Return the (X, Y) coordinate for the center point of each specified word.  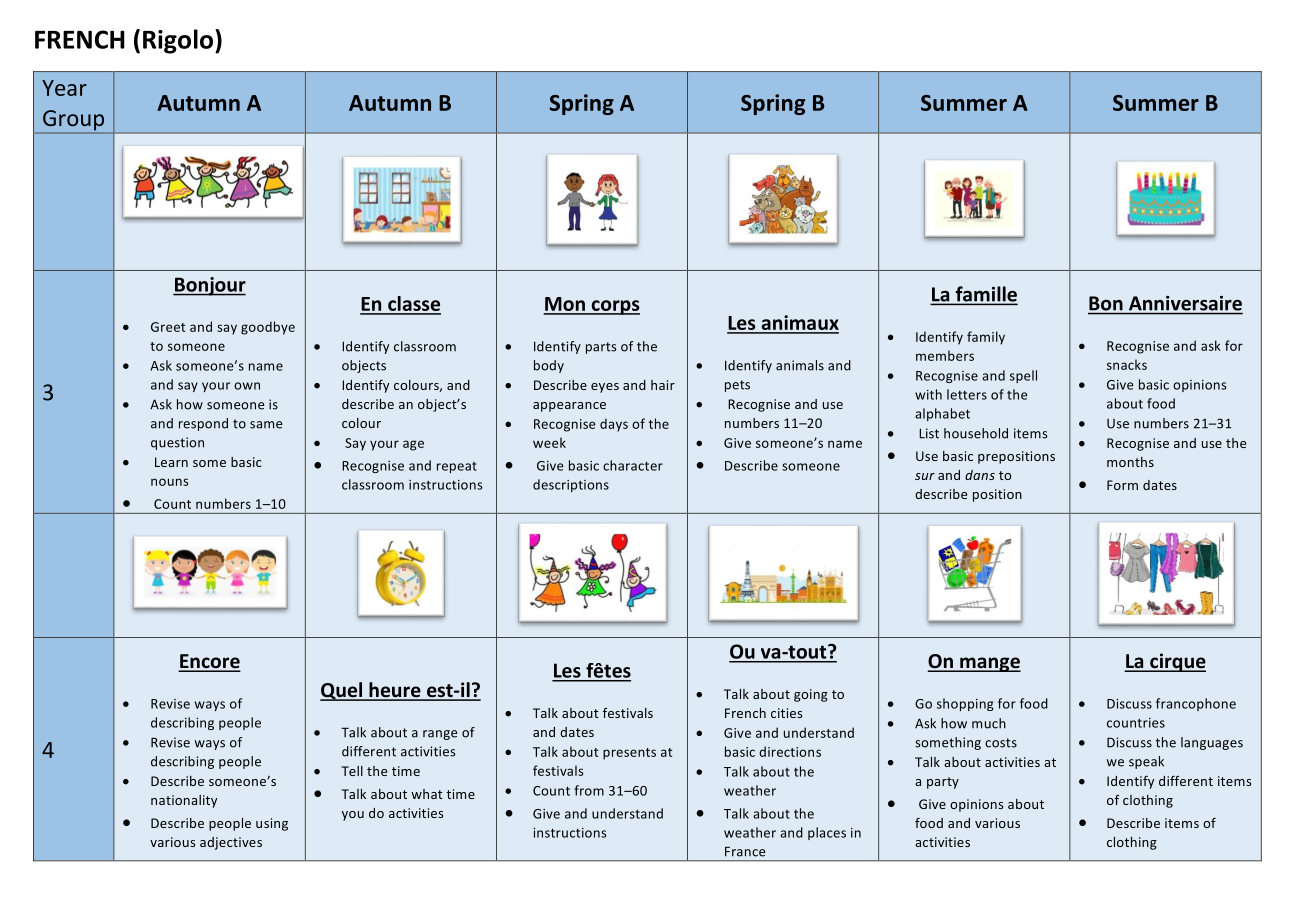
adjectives (231, 843)
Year (64, 88)
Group (74, 121)
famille (985, 295)
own (247, 386)
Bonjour (209, 286)
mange (989, 664)
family (986, 338)
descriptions (571, 485)
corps (614, 307)
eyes (605, 388)
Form (1122, 485)
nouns (169, 482)
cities (786, 713)
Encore (209, 662)
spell (1023, 376)
